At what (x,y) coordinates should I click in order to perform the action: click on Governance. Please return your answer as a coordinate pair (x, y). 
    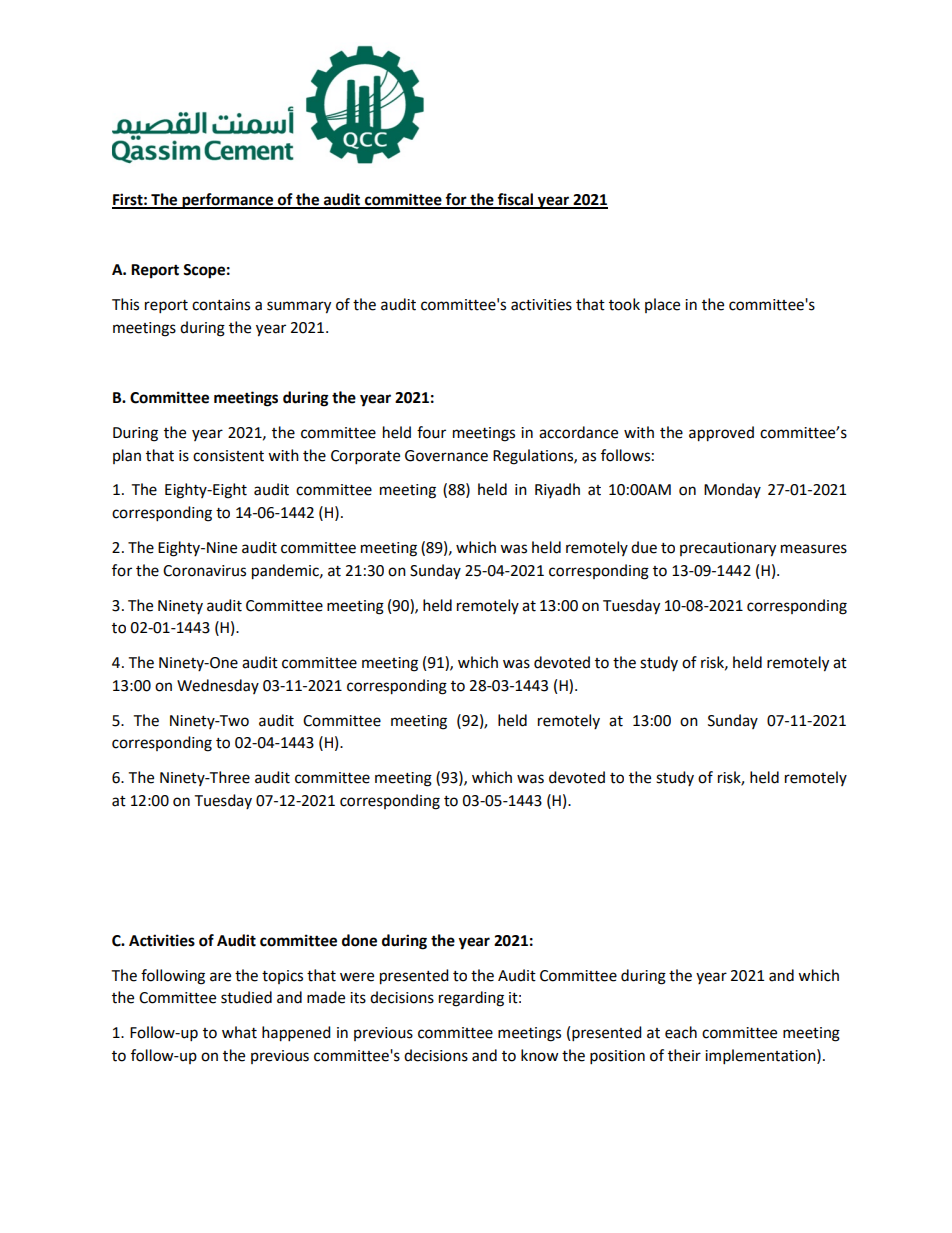
    Looking at the image, I should click on (446, 456).
